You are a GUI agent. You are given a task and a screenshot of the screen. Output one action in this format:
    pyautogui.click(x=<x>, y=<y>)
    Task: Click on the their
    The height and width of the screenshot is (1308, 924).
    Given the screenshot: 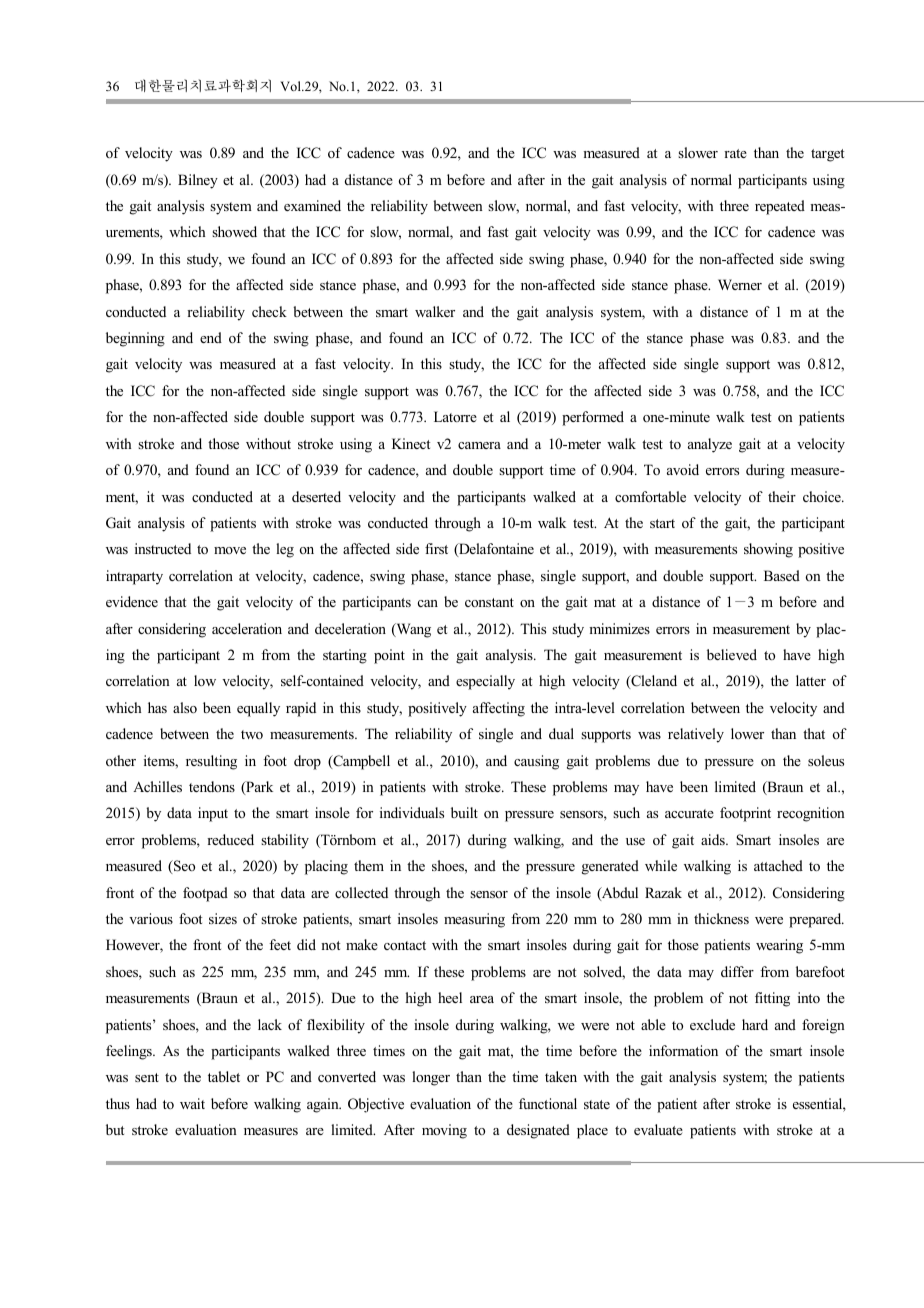 What is the action you would take?
    pyautogui.click(x=782, y=496)
